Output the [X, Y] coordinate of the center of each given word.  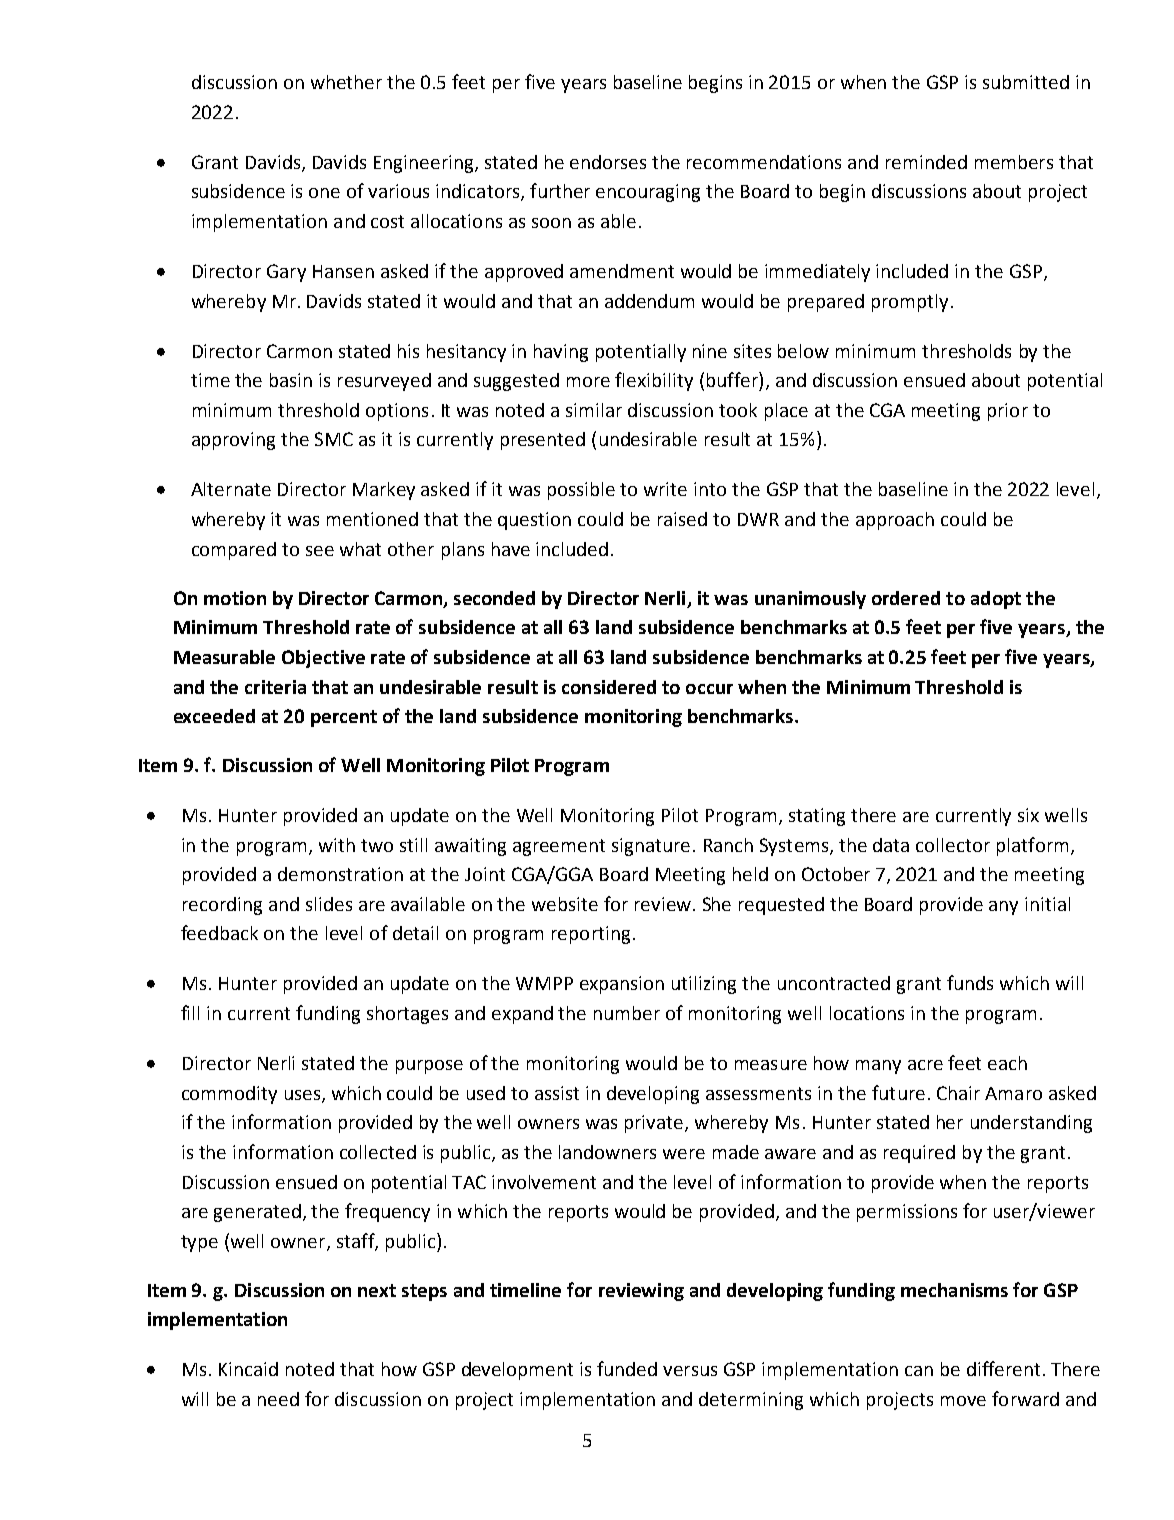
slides [329, 904]
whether [346, 82]
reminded [926, 162]
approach [895, 521]
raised [682, 519]
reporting [591, 935]
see [320, 551]
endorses [608, 162]
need [278, 1399]
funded [627, 1368]
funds [970, 982]
